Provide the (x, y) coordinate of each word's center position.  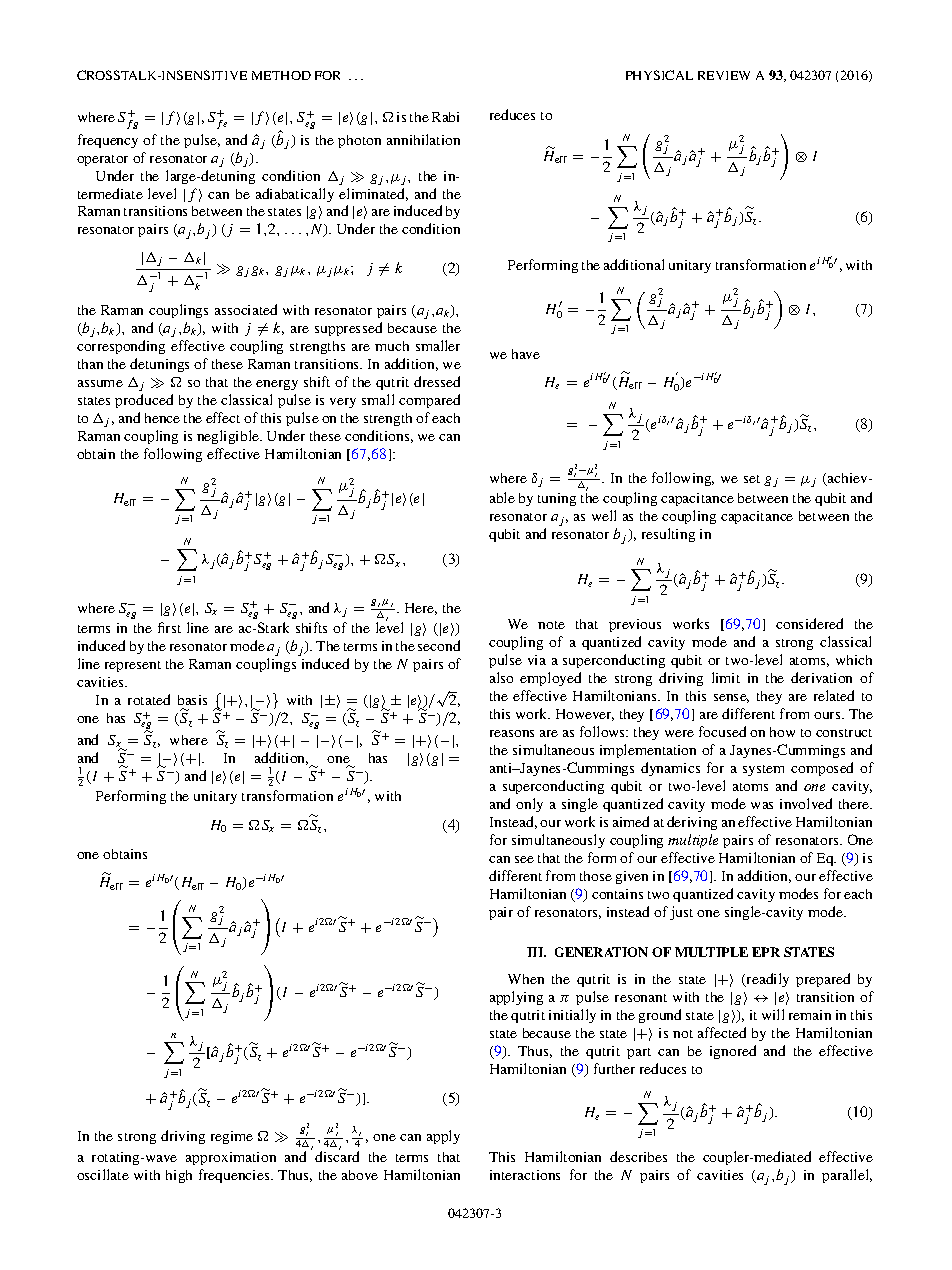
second (439, 645)
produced (144, 401)
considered (809, 623)
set (752, 479)
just (681, 913)
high (179, 1176)
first (169, 627)
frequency (108, 141)
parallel (847, 1176)
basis (192, 700)
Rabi (445, 117)
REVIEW (724, 75)
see (524, 859)
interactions (525, 1175)
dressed (437, 381)
